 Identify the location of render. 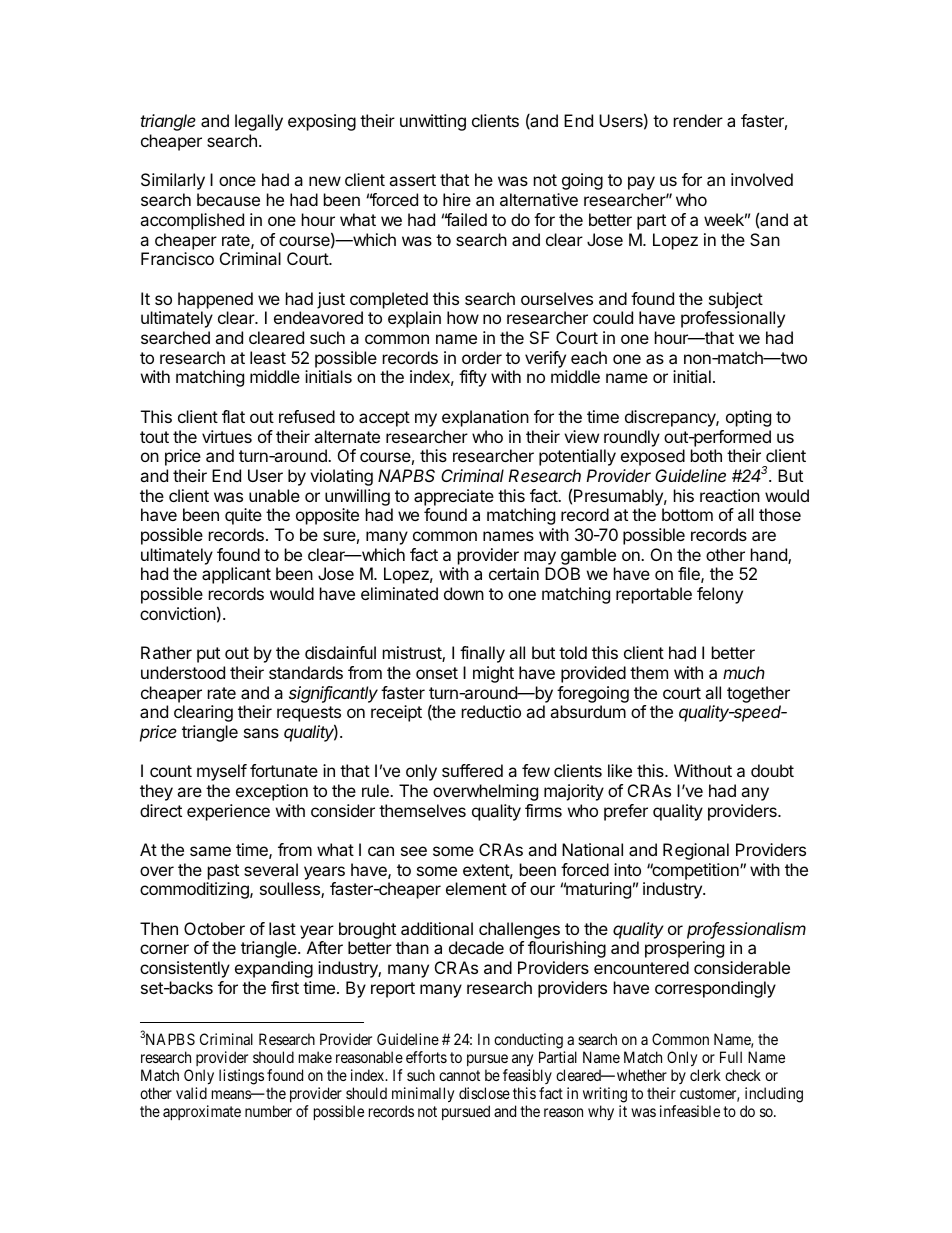
(698, 120).
